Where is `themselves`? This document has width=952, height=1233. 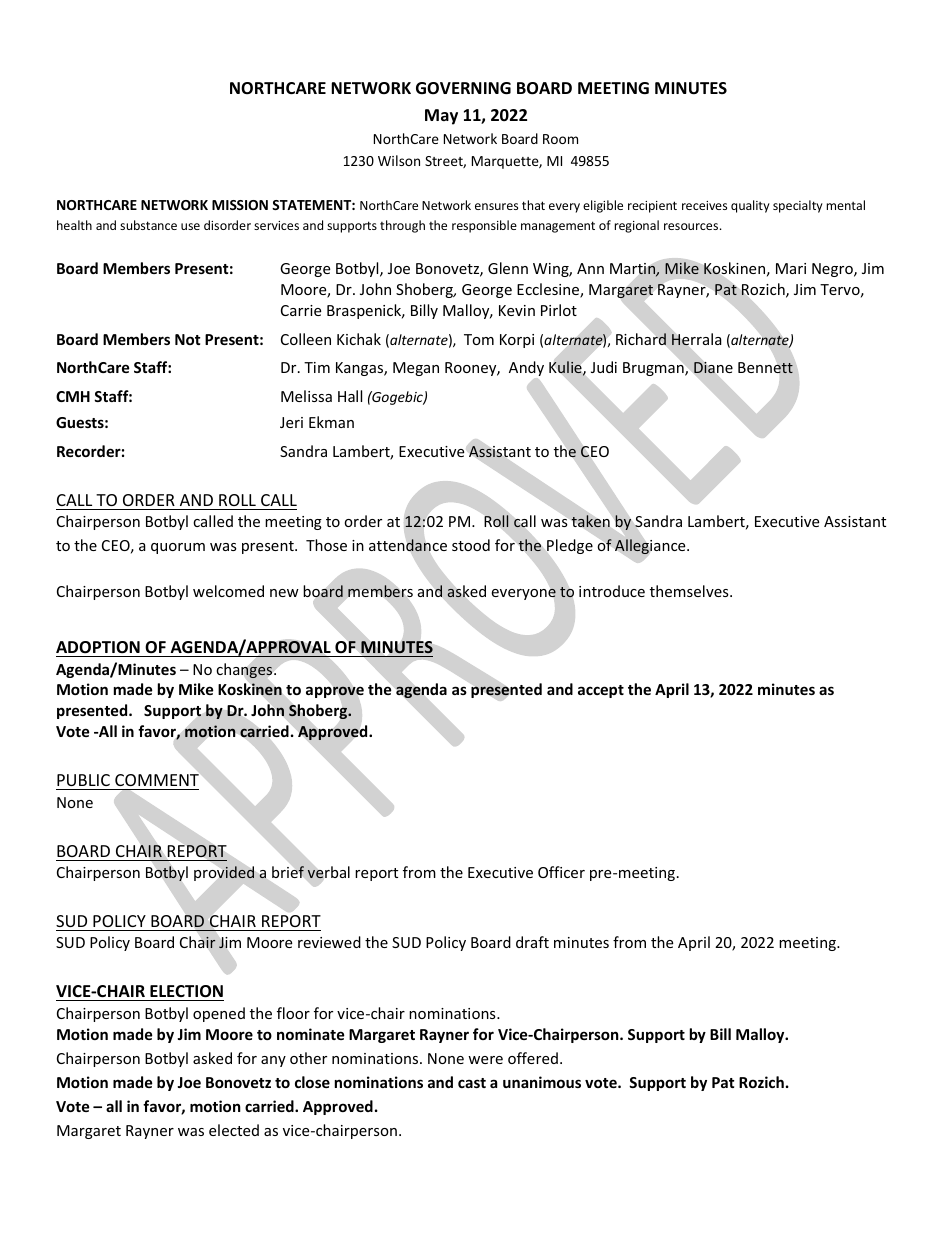
themselves is located at coordinates (690, 591).
